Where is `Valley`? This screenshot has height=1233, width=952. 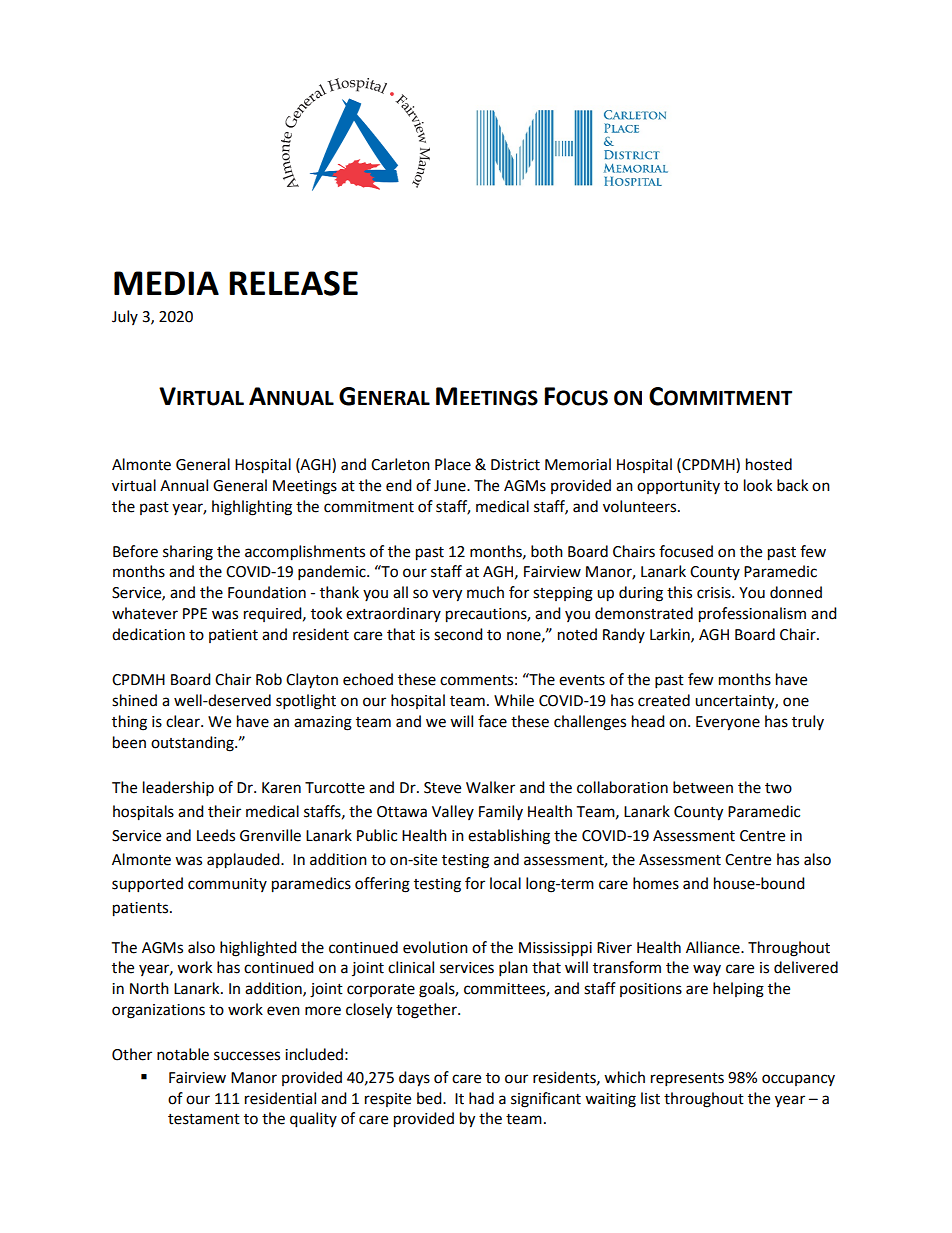 Valley is located at coordinates (453, 812).
